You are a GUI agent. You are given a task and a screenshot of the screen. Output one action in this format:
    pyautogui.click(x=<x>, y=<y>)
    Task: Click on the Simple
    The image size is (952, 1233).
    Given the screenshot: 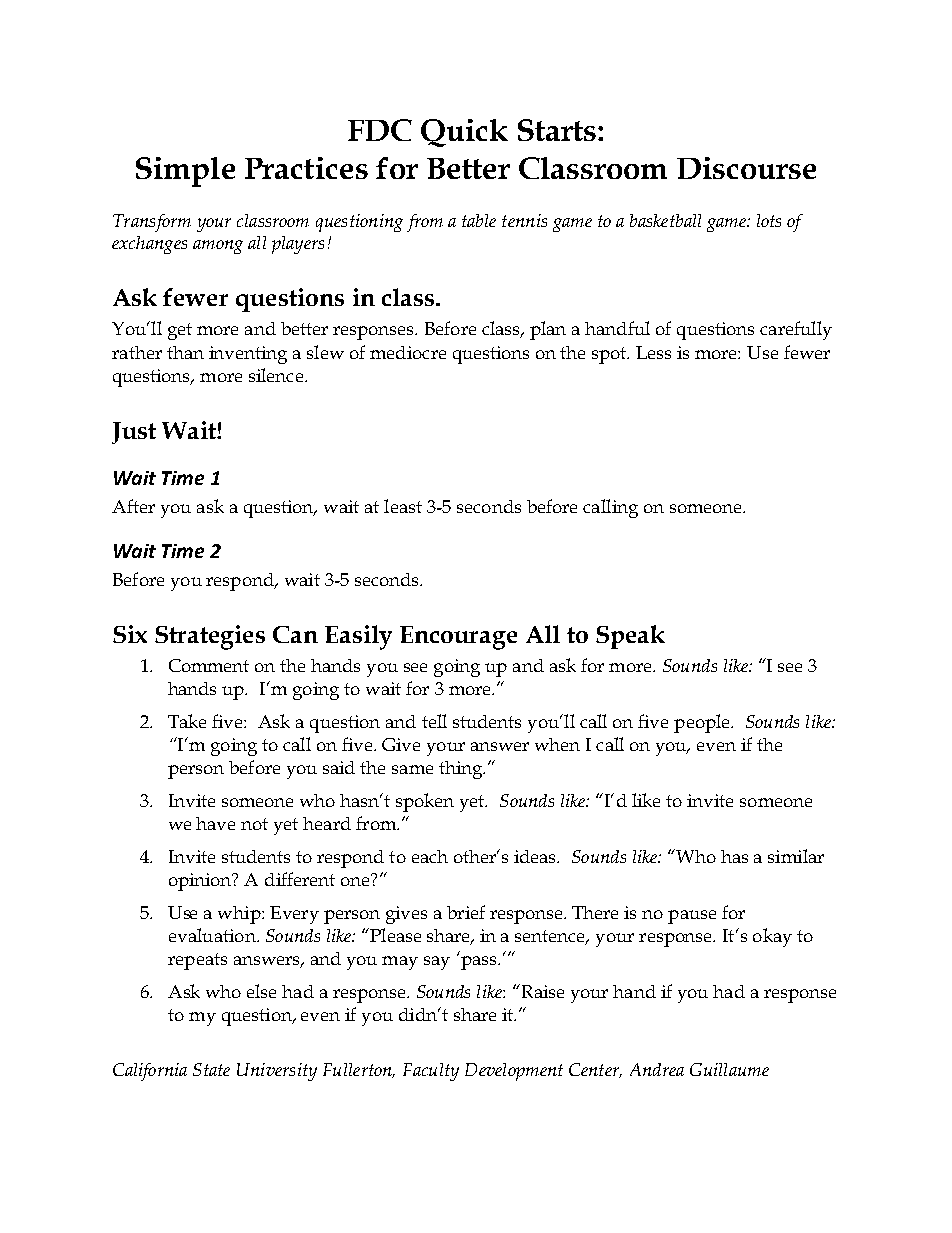 What is the action you would take?
    pyautogui.click(x=185, y=172)
